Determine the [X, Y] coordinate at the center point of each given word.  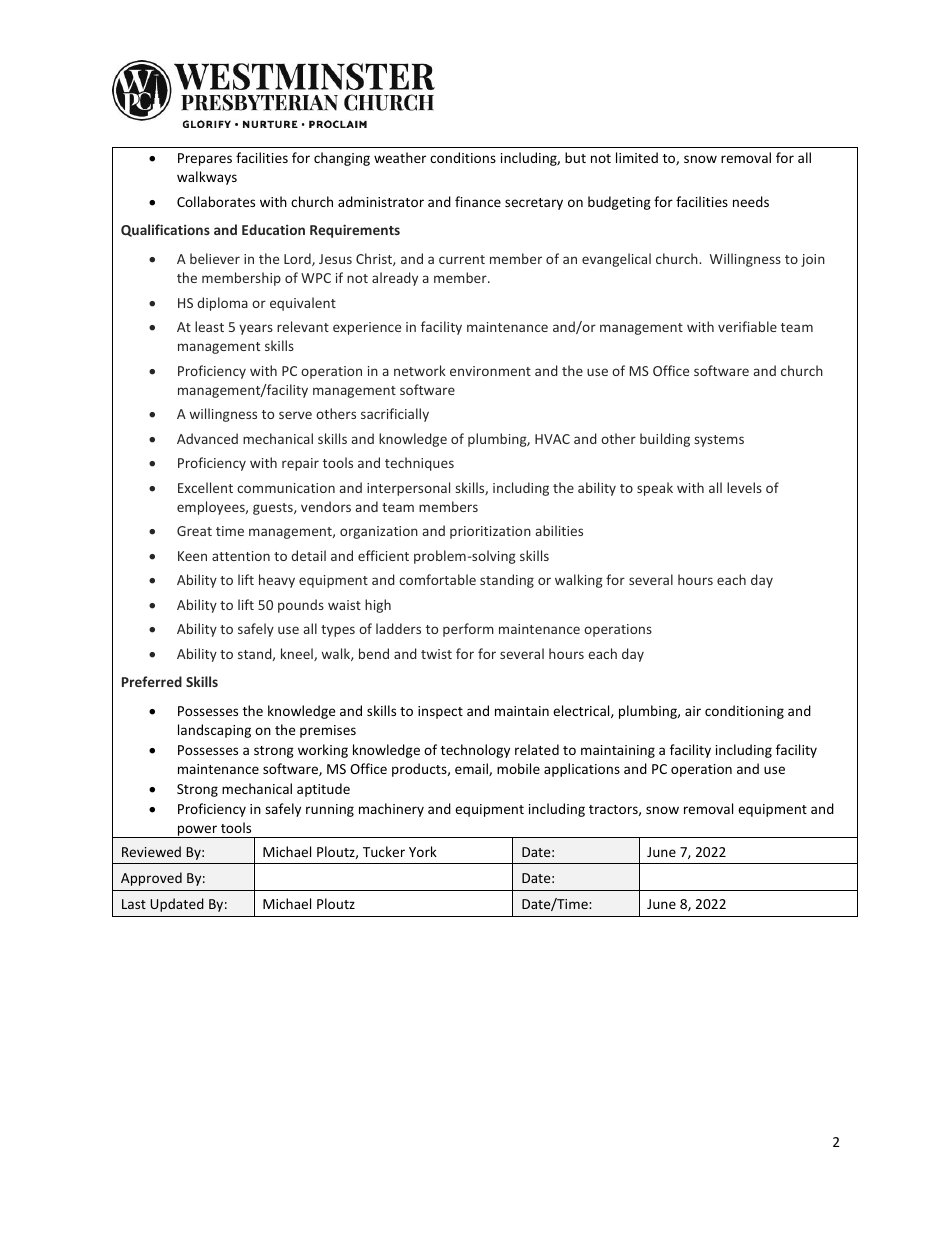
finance [478, 201]
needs [751, 201]
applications [582, 770]
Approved [151, 879]
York [423, 851]
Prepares [205, 159]
